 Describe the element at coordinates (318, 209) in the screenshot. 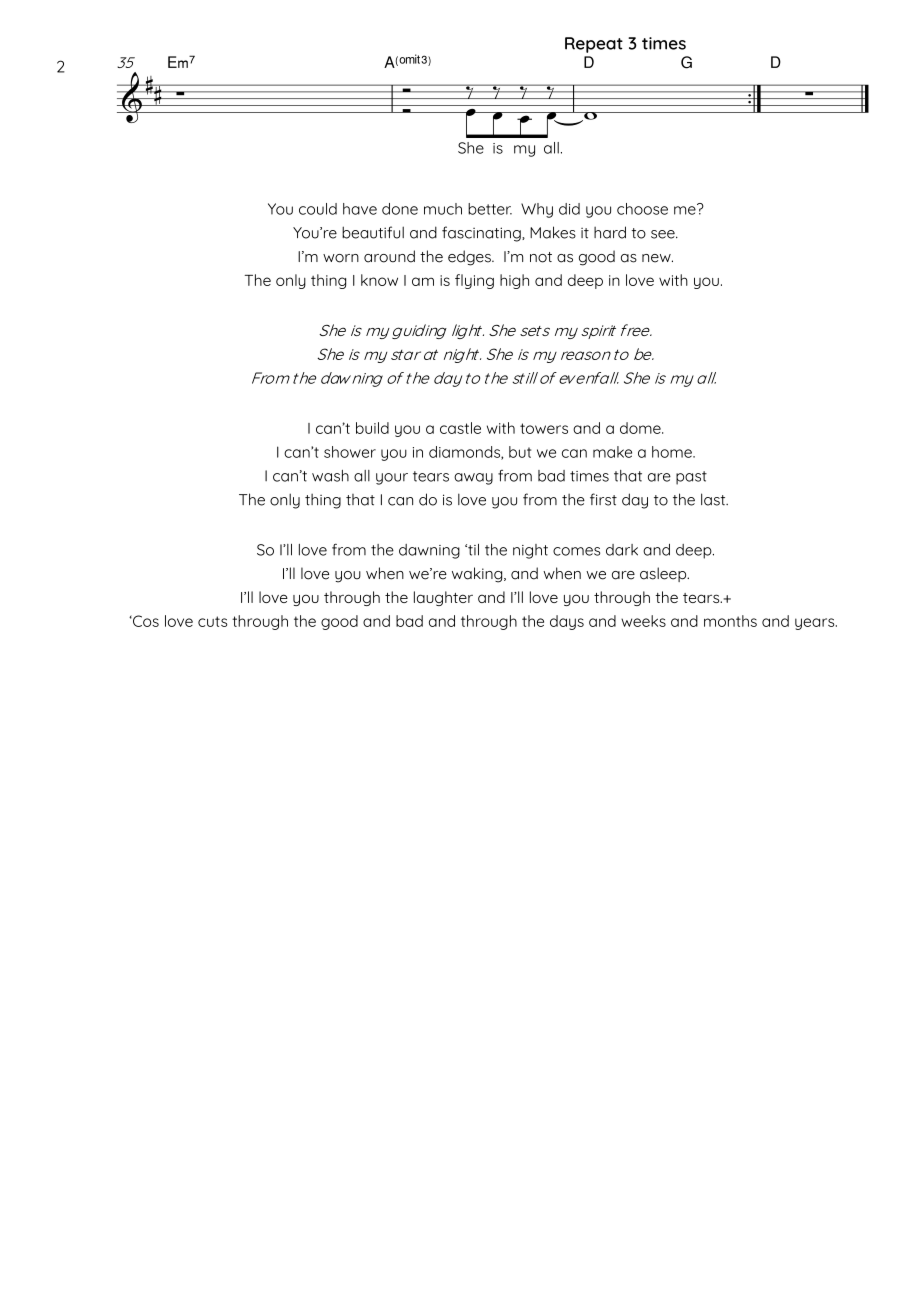

I see `could` at that location.
